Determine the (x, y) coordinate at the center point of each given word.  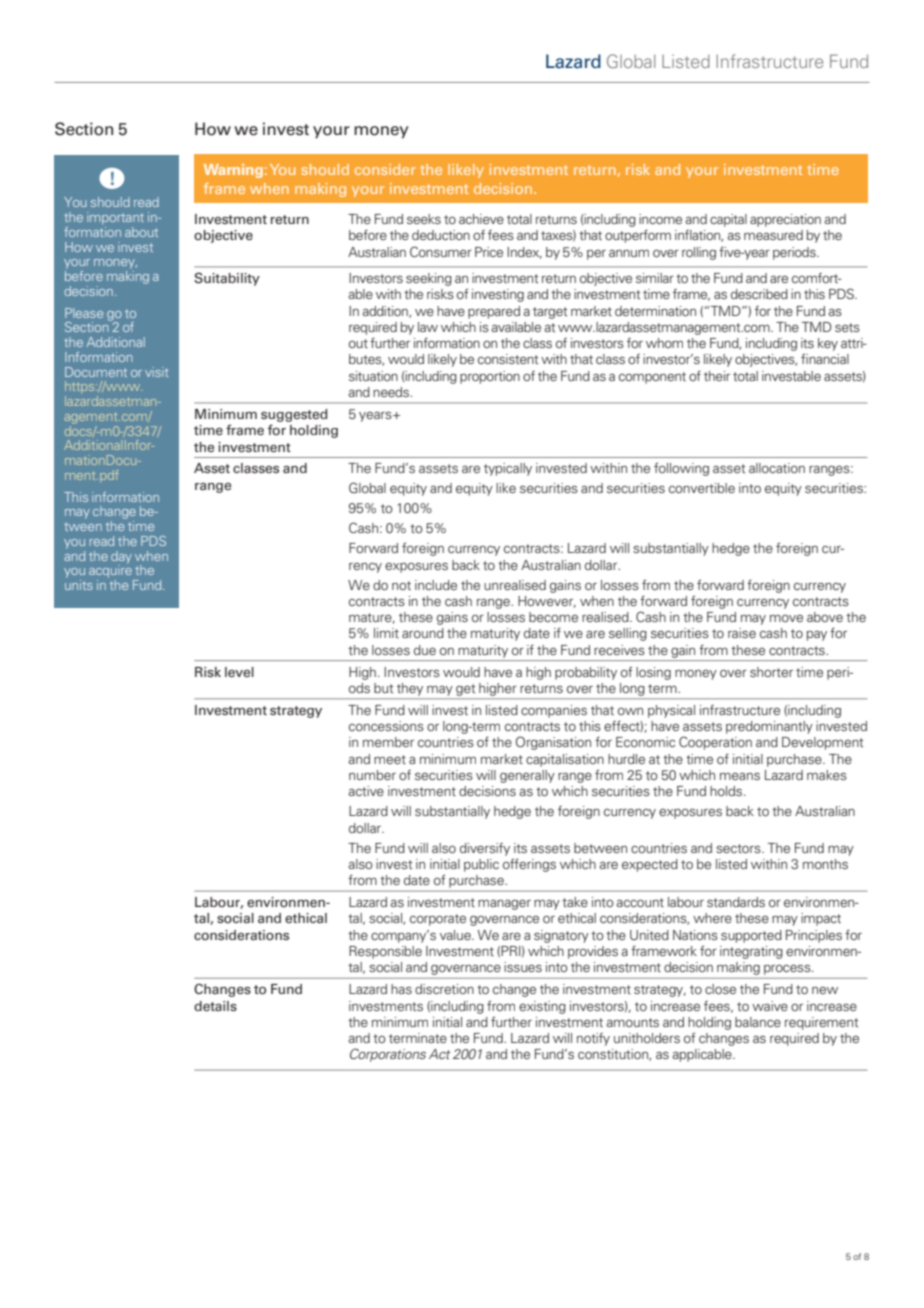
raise (742, 633)
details (215, 1006)
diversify (485, 849)
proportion (490, 377)
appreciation (785, 220)
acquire (111, 572)
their (717, 376)
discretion (444, 989)
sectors (739, 848)
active (366, 791)
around (423, 633)
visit (157, 372)
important (115, 218)
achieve (481, 219)
